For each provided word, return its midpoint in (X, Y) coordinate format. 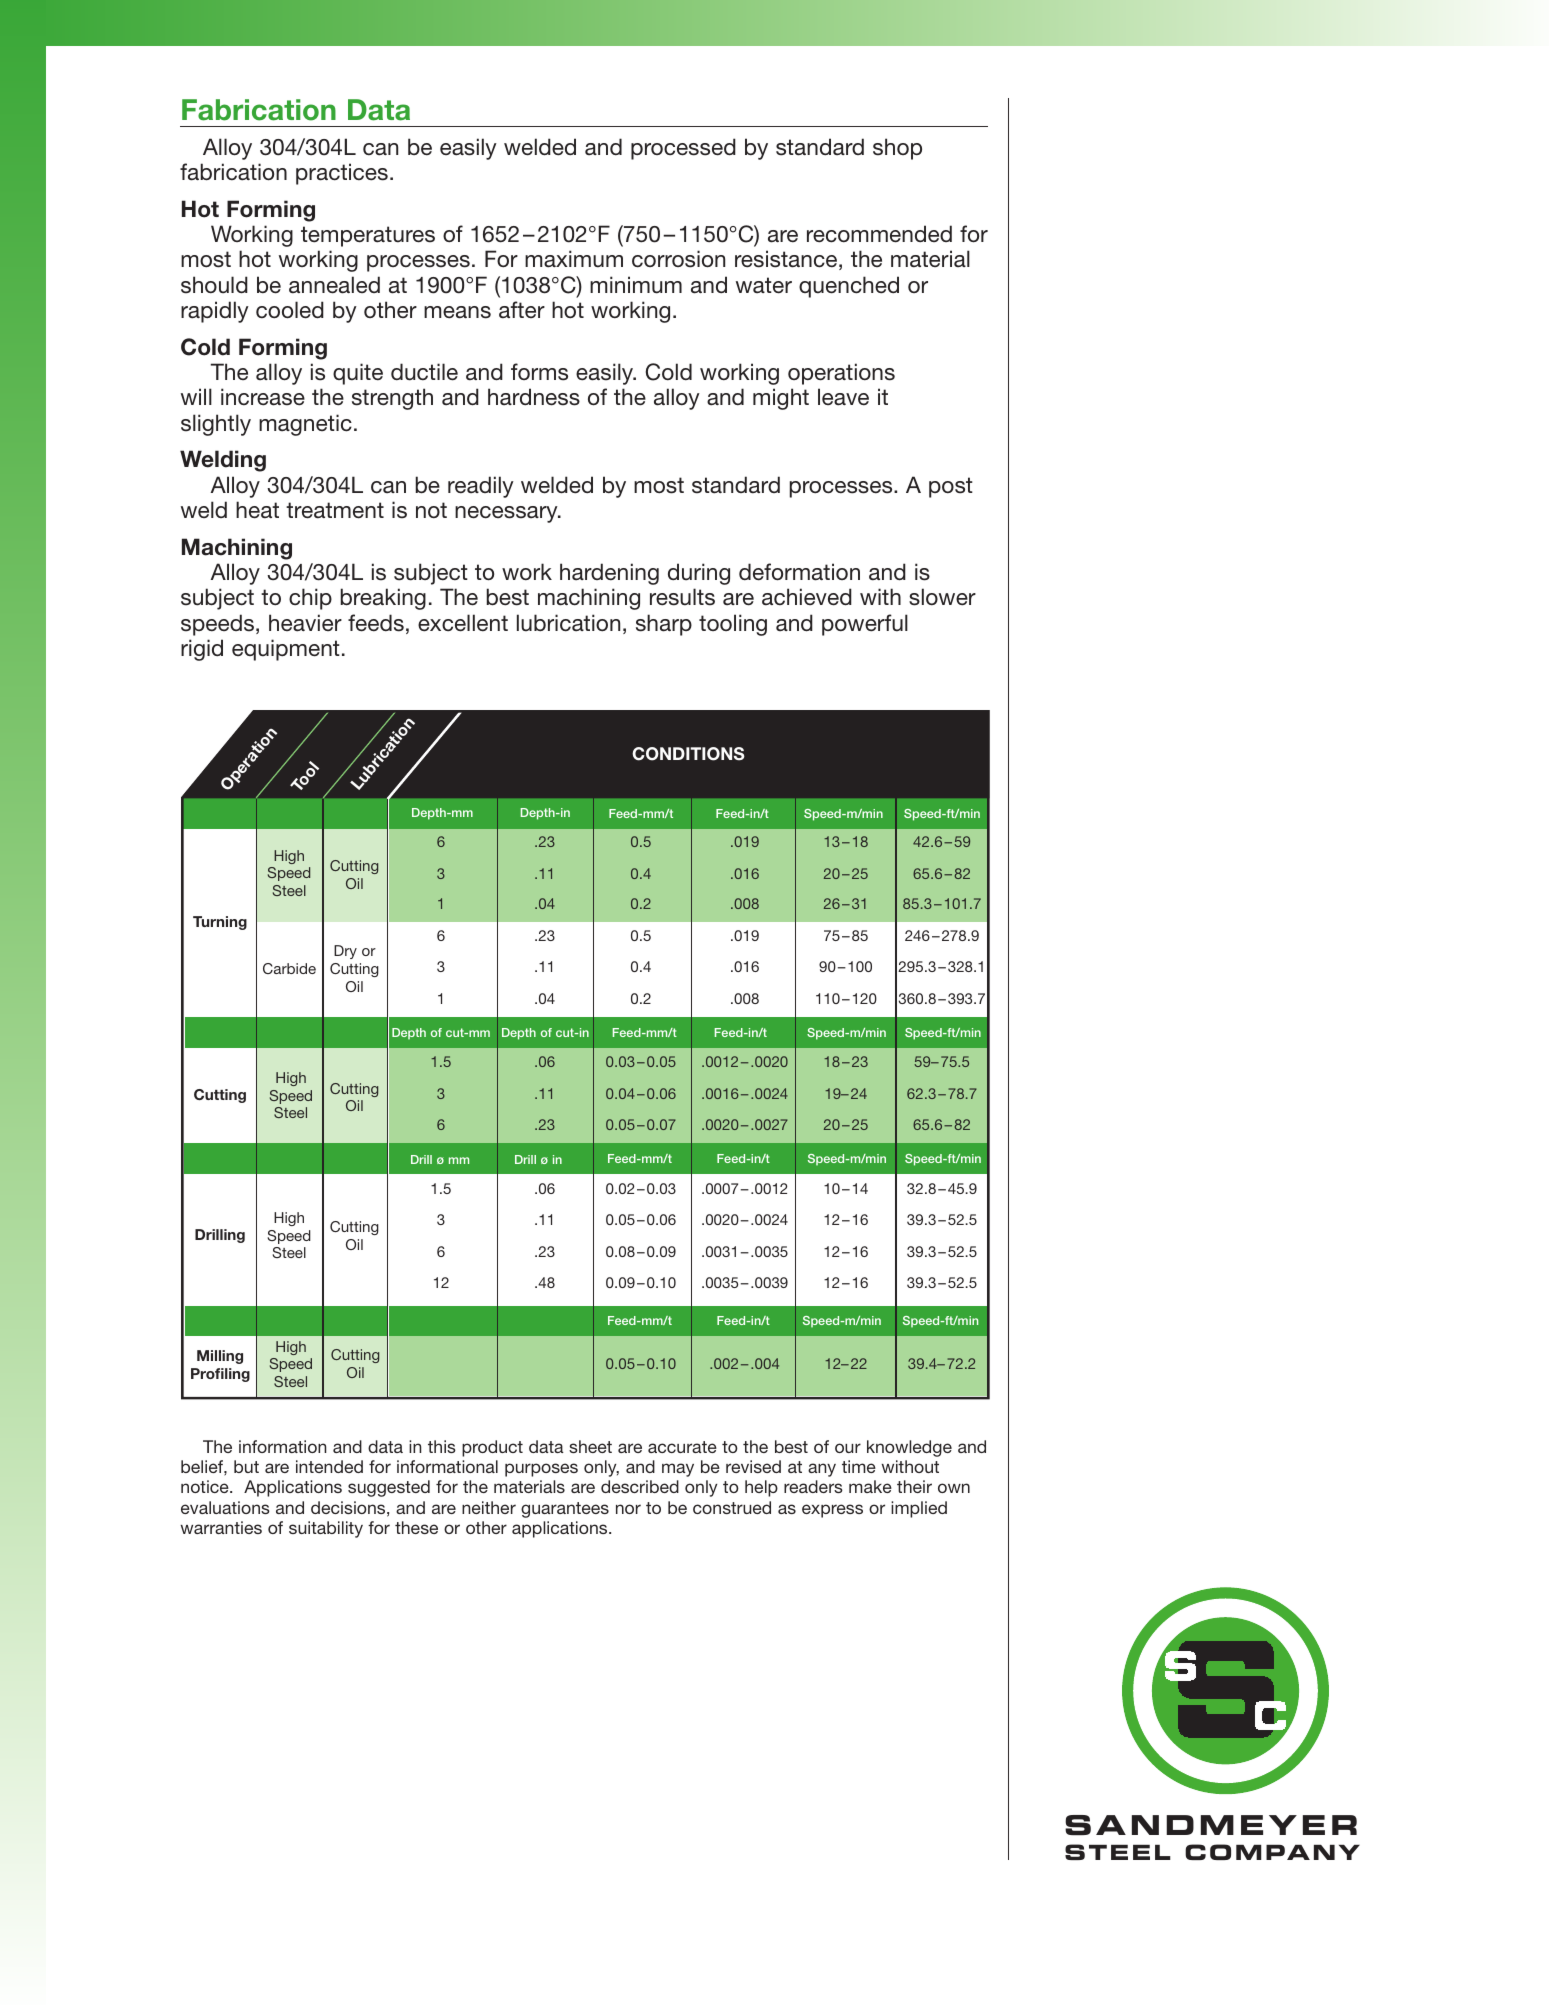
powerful (865, 625)
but (246, 1466)
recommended (879, 234)
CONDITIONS (688, 754)
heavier (305, 623)
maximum (574, 259)
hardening (609, 574)
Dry (345, 952)
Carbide (289, 968)
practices (342, 174)
